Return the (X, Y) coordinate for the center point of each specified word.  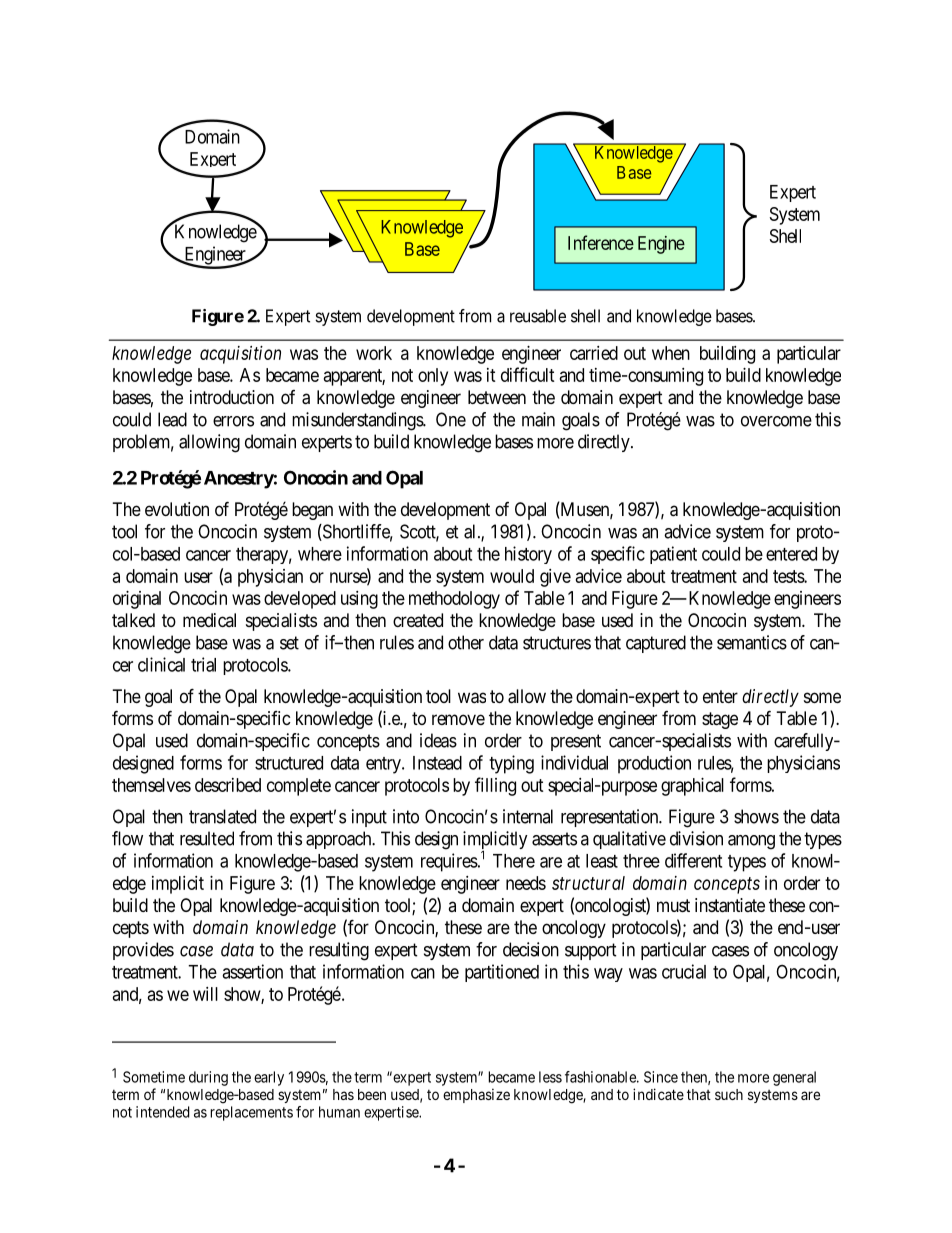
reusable (538, 316)
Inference (601, 242)
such (729, 1094)
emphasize (476, 1095)
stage (720, 720)
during (208, 1078)
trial (203, 664)
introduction (232, 397)
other (466, 642)
